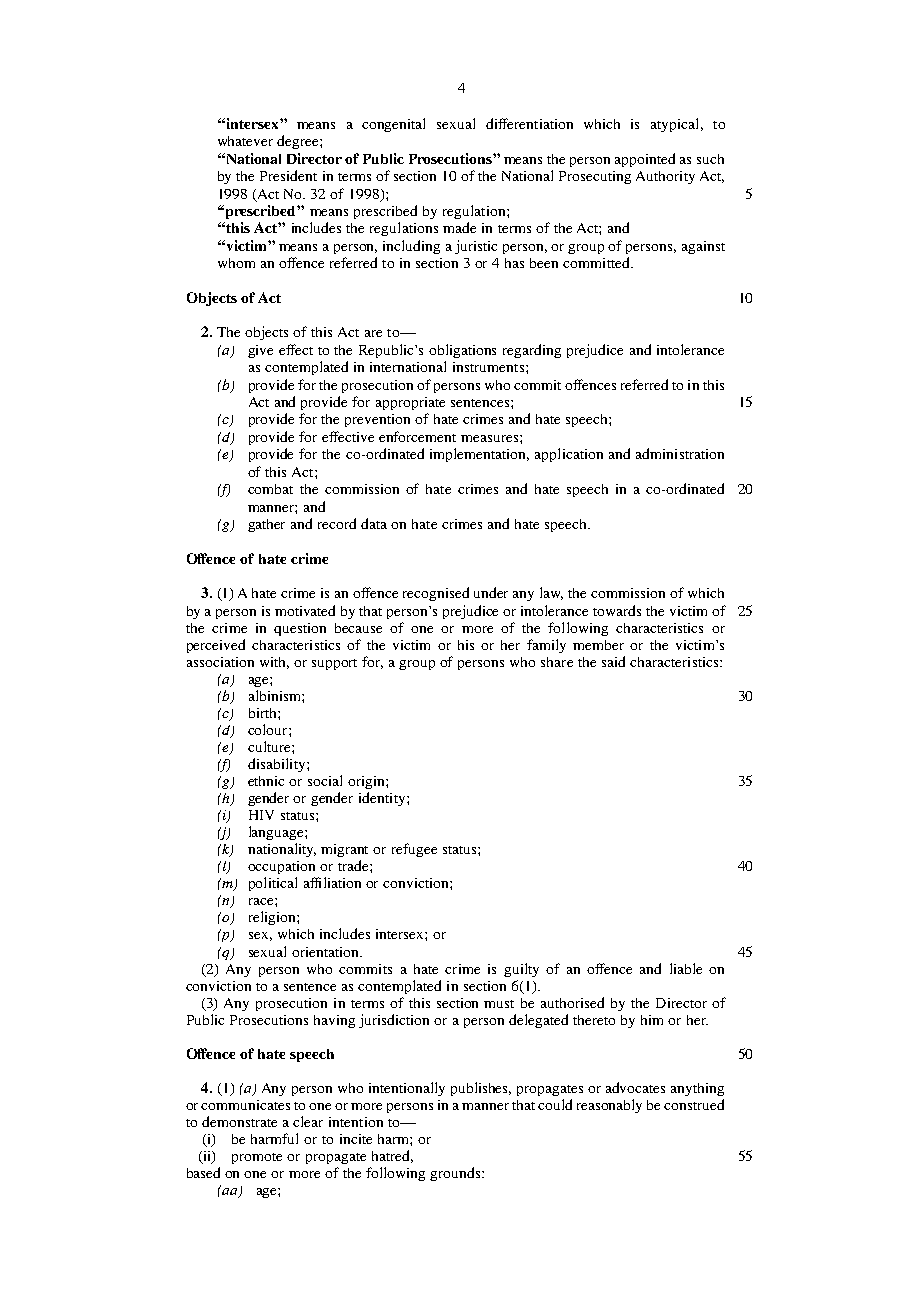  Describe the element at coordinates (459, 227) in the image. I see `made` at that location.
